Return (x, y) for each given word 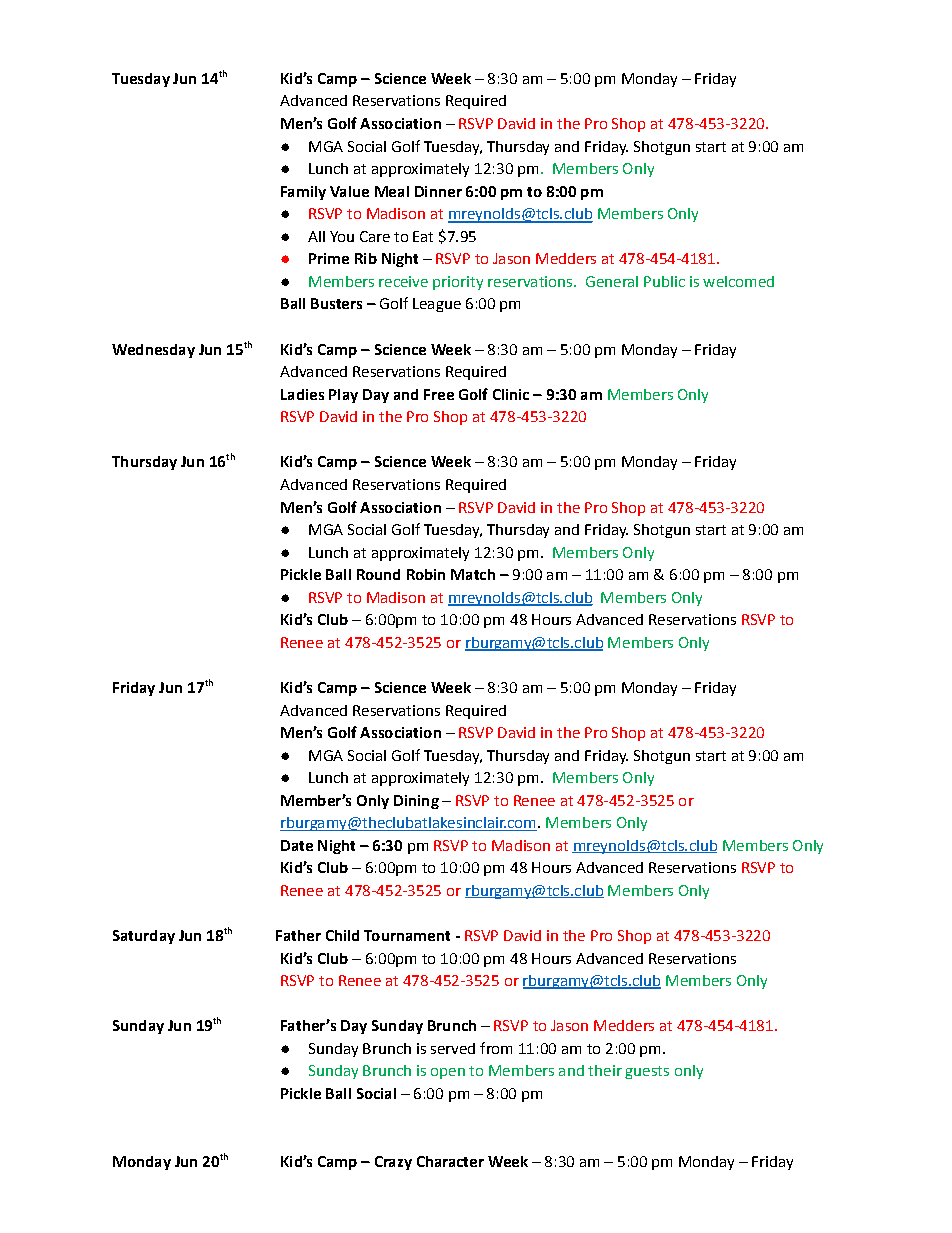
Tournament (407, 935)
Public (664, 281)
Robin (426, 574)
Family (303, 193)
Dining (416, 802)
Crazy (393, 1163)
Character (450, 1161)
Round (378, 574)
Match (473, 574)
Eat (423, 236)
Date (297, 845)
